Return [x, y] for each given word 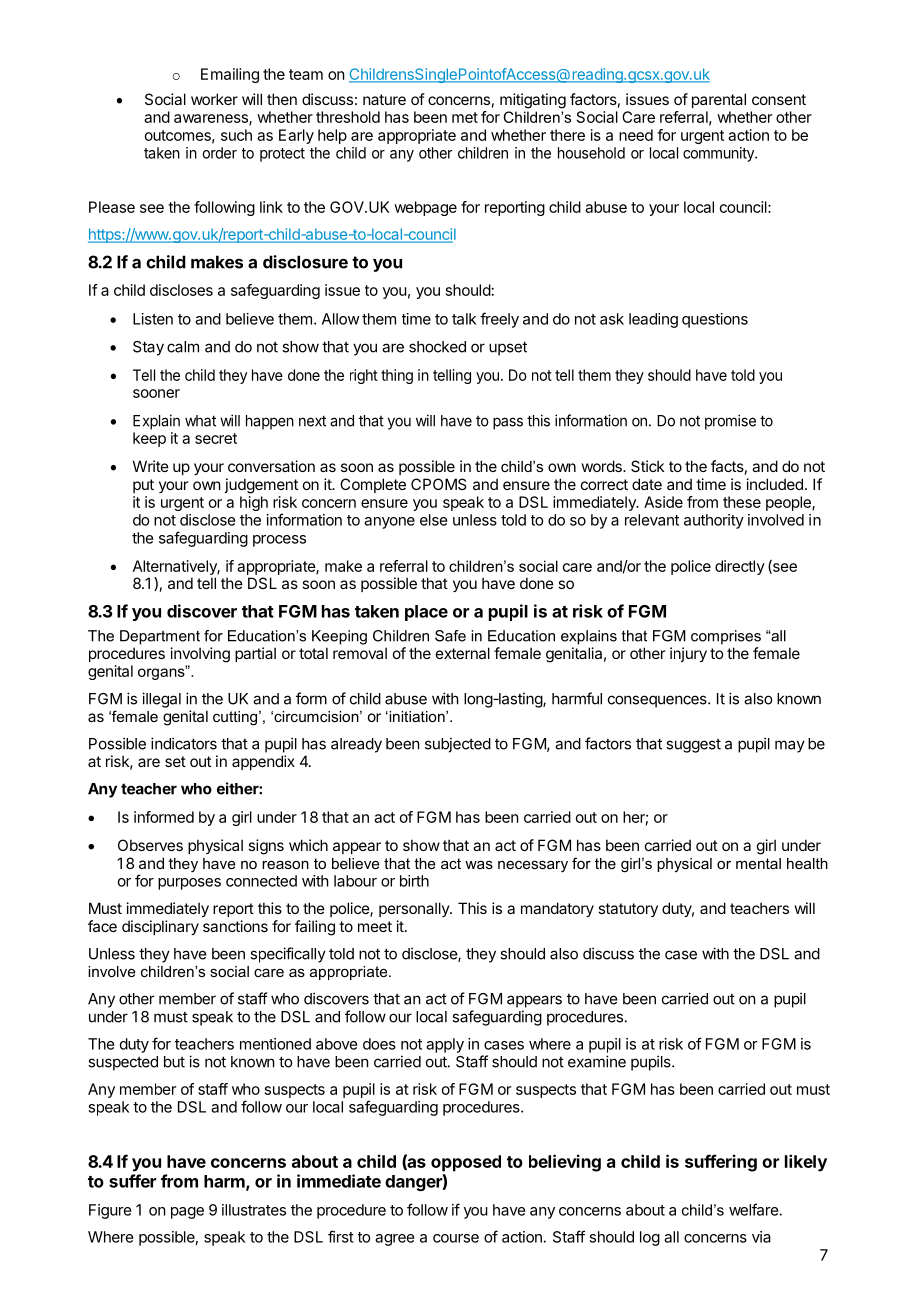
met [465, 117]
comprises [726, 637]
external [463, 653]
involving [200, 655]
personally [415, 909]
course [456, 1238]
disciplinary [160, 927]
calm [183, 347]
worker [214, 99]
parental [719, 100]
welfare [754, 1209]
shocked [437, 347]
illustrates [254, 1210]
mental [758, 863]
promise [730, 422]
